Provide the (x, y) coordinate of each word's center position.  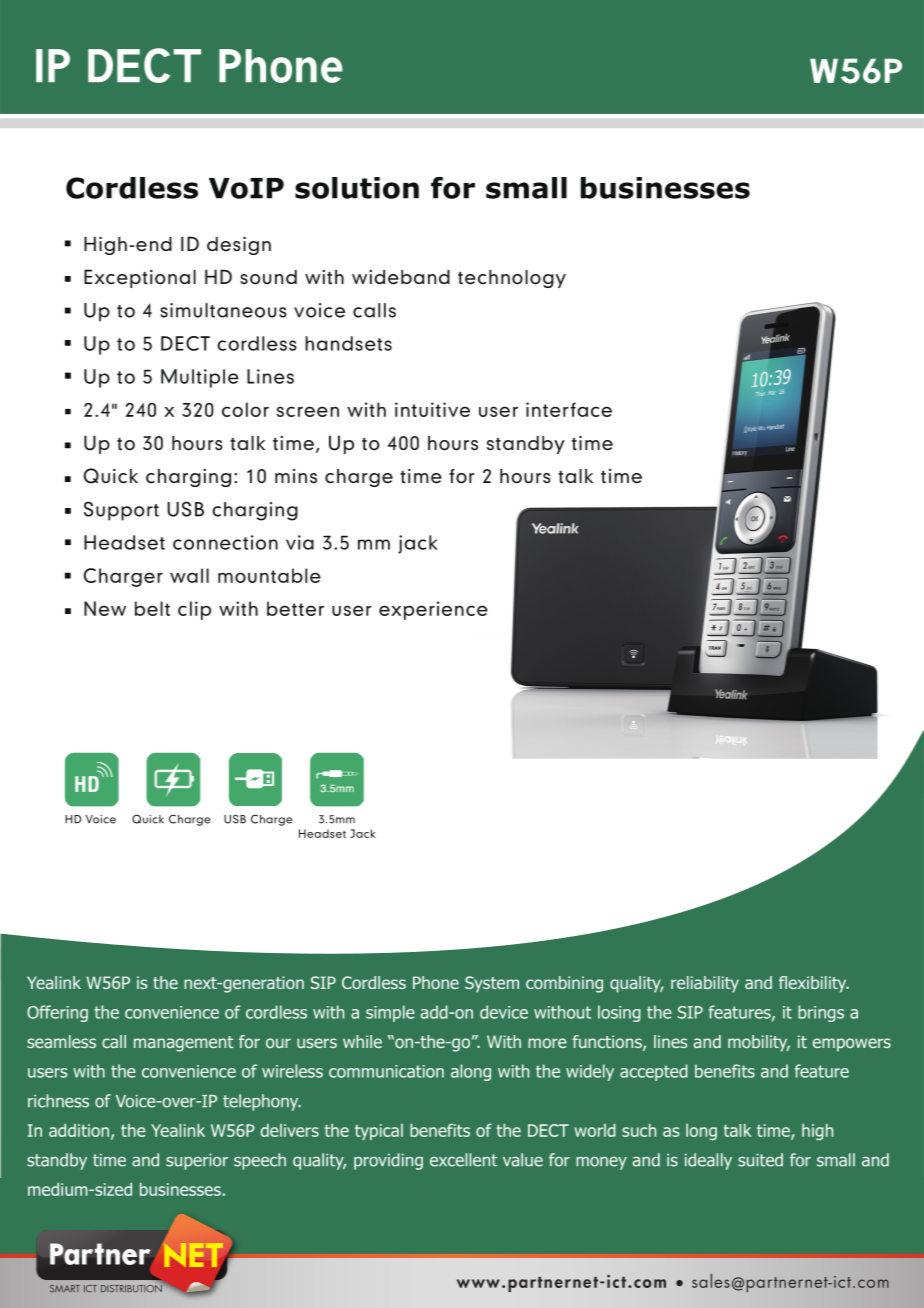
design (239, 246)
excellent (463, 1160)
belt (152, 608)
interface (569, 409)
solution (357, 188)
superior (197, 1162)
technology (512, 279)
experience (433, 610)
